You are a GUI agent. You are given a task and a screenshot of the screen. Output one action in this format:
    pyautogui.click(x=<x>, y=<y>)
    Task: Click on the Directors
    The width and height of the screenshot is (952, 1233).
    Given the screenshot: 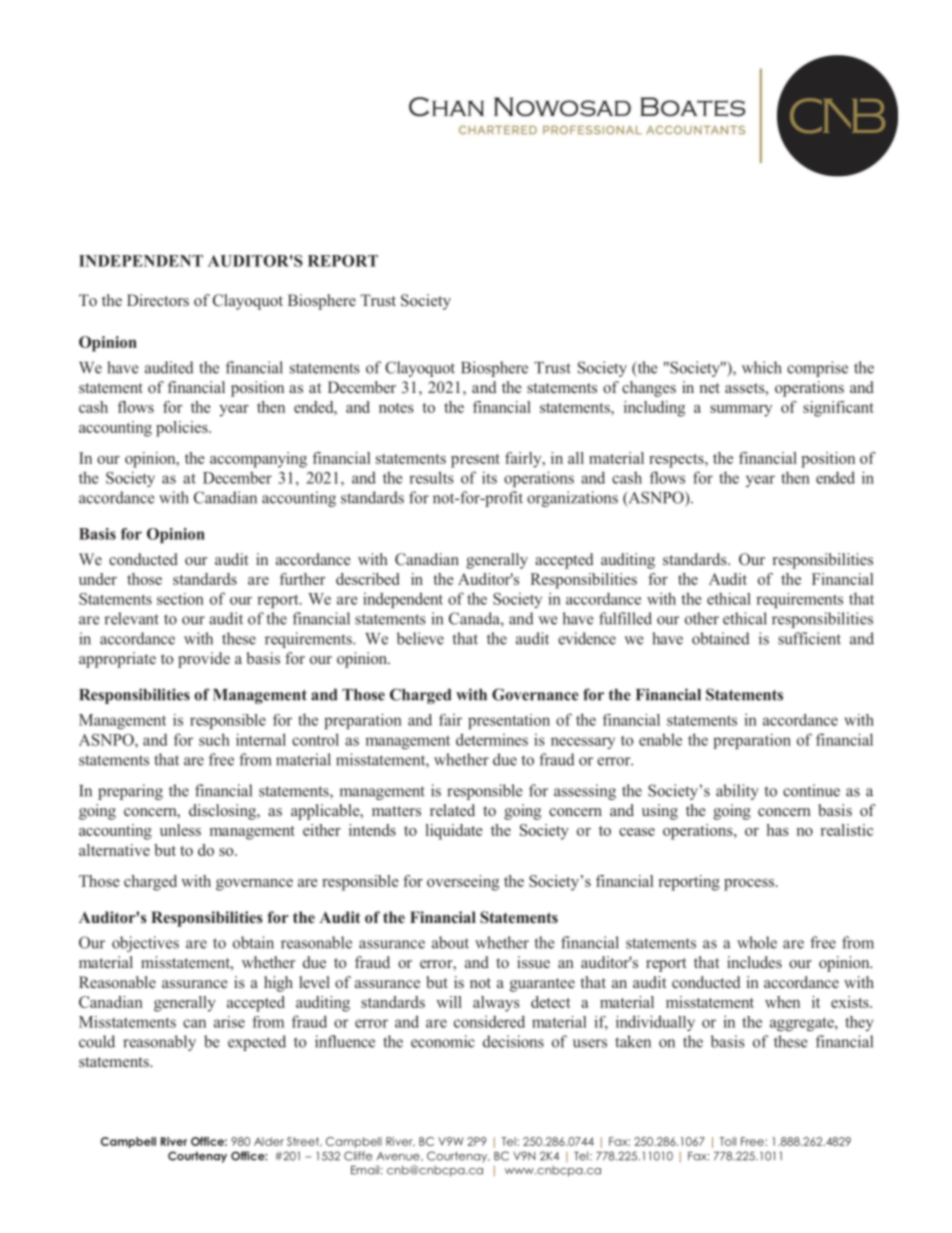 What is the action you would take?
    pyautogui.click(x=158, y=300)
